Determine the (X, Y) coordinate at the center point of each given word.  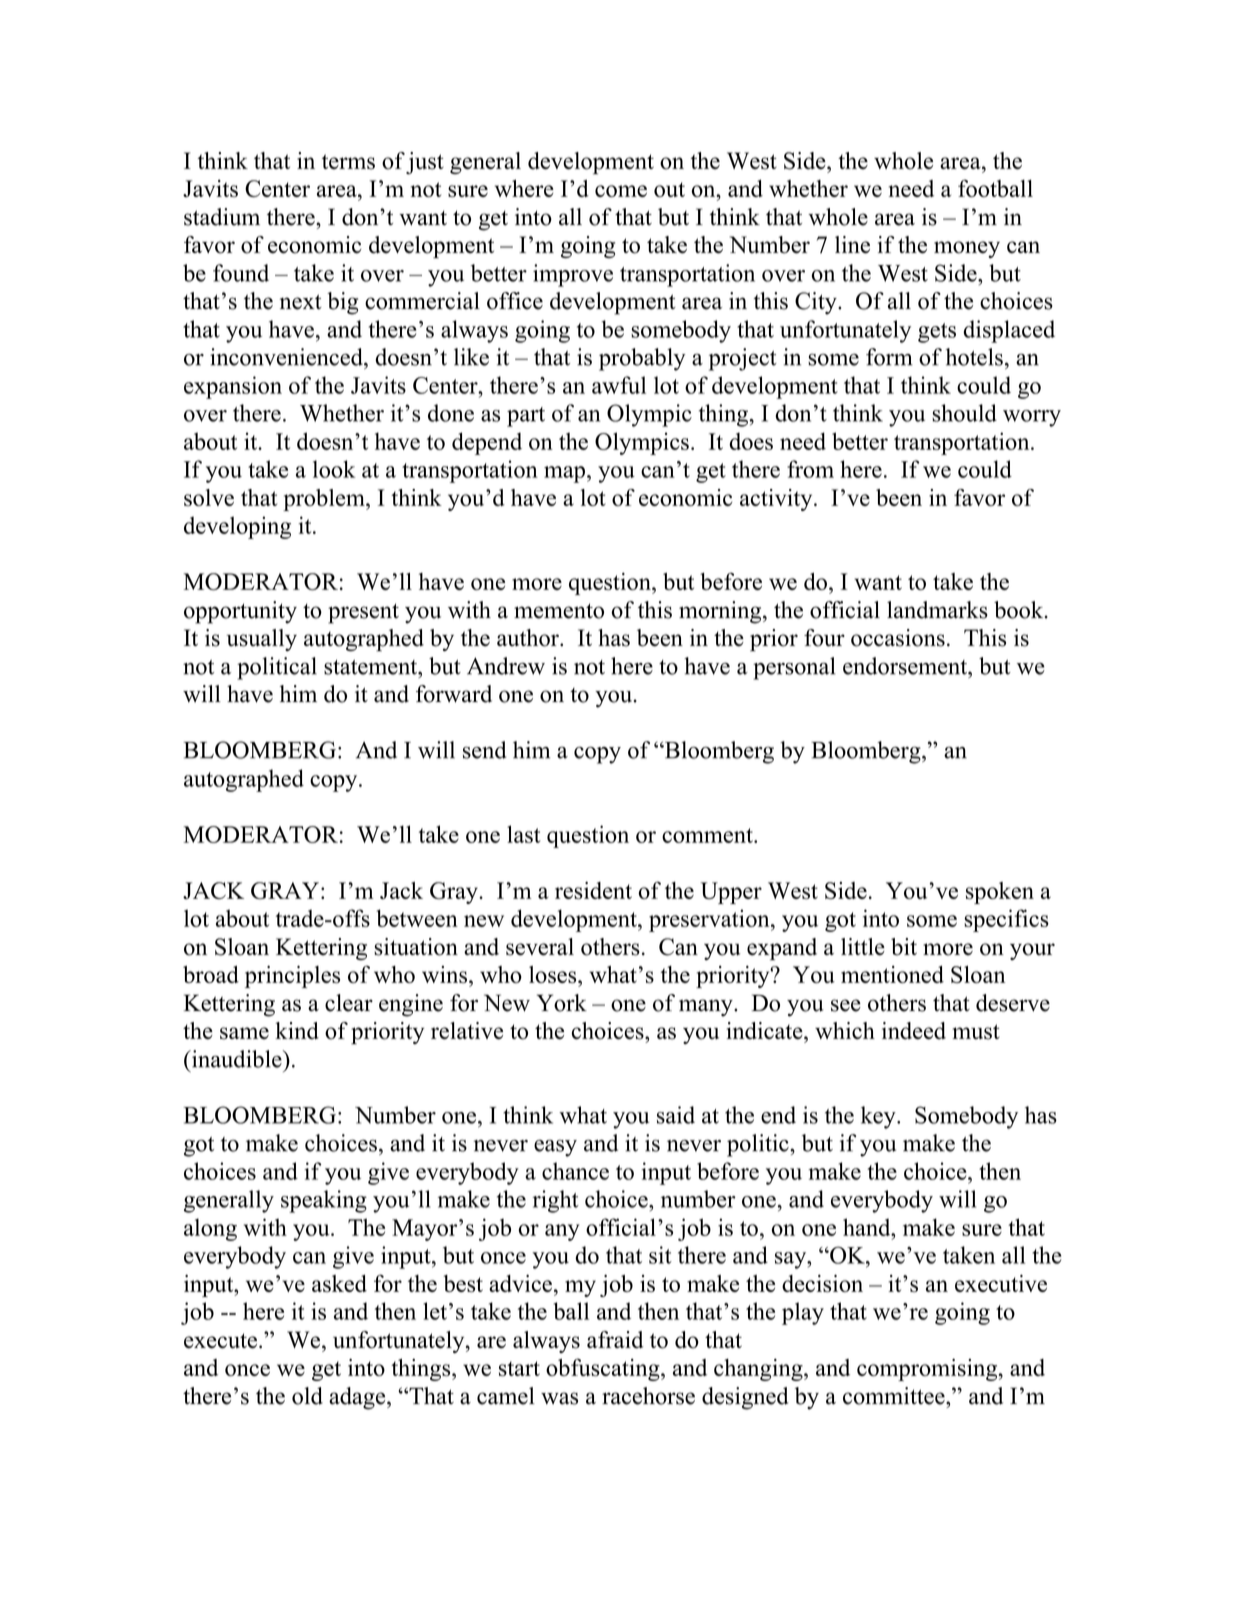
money (967, 249)
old (307, 1396)
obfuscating (604, 1369)
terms (348, 162)
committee (895, 1396)
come (621, 191)
